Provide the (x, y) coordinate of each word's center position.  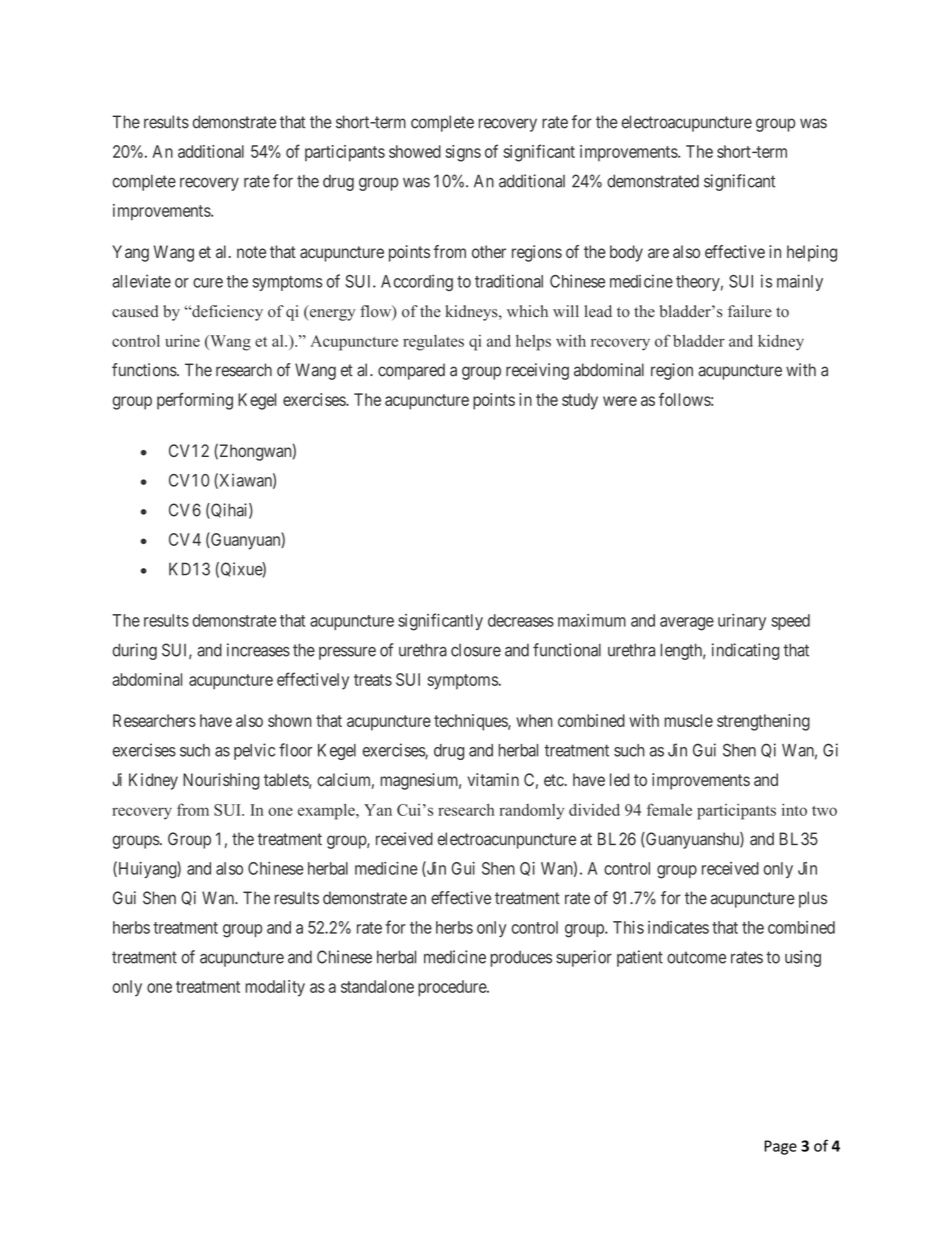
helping (812, 253)
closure (476, 650)
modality (275, 988)
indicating (745, 651)
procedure (453, 988)
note (251, 252)
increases (258, 650)
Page (780, 1147)
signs (463, 153)
